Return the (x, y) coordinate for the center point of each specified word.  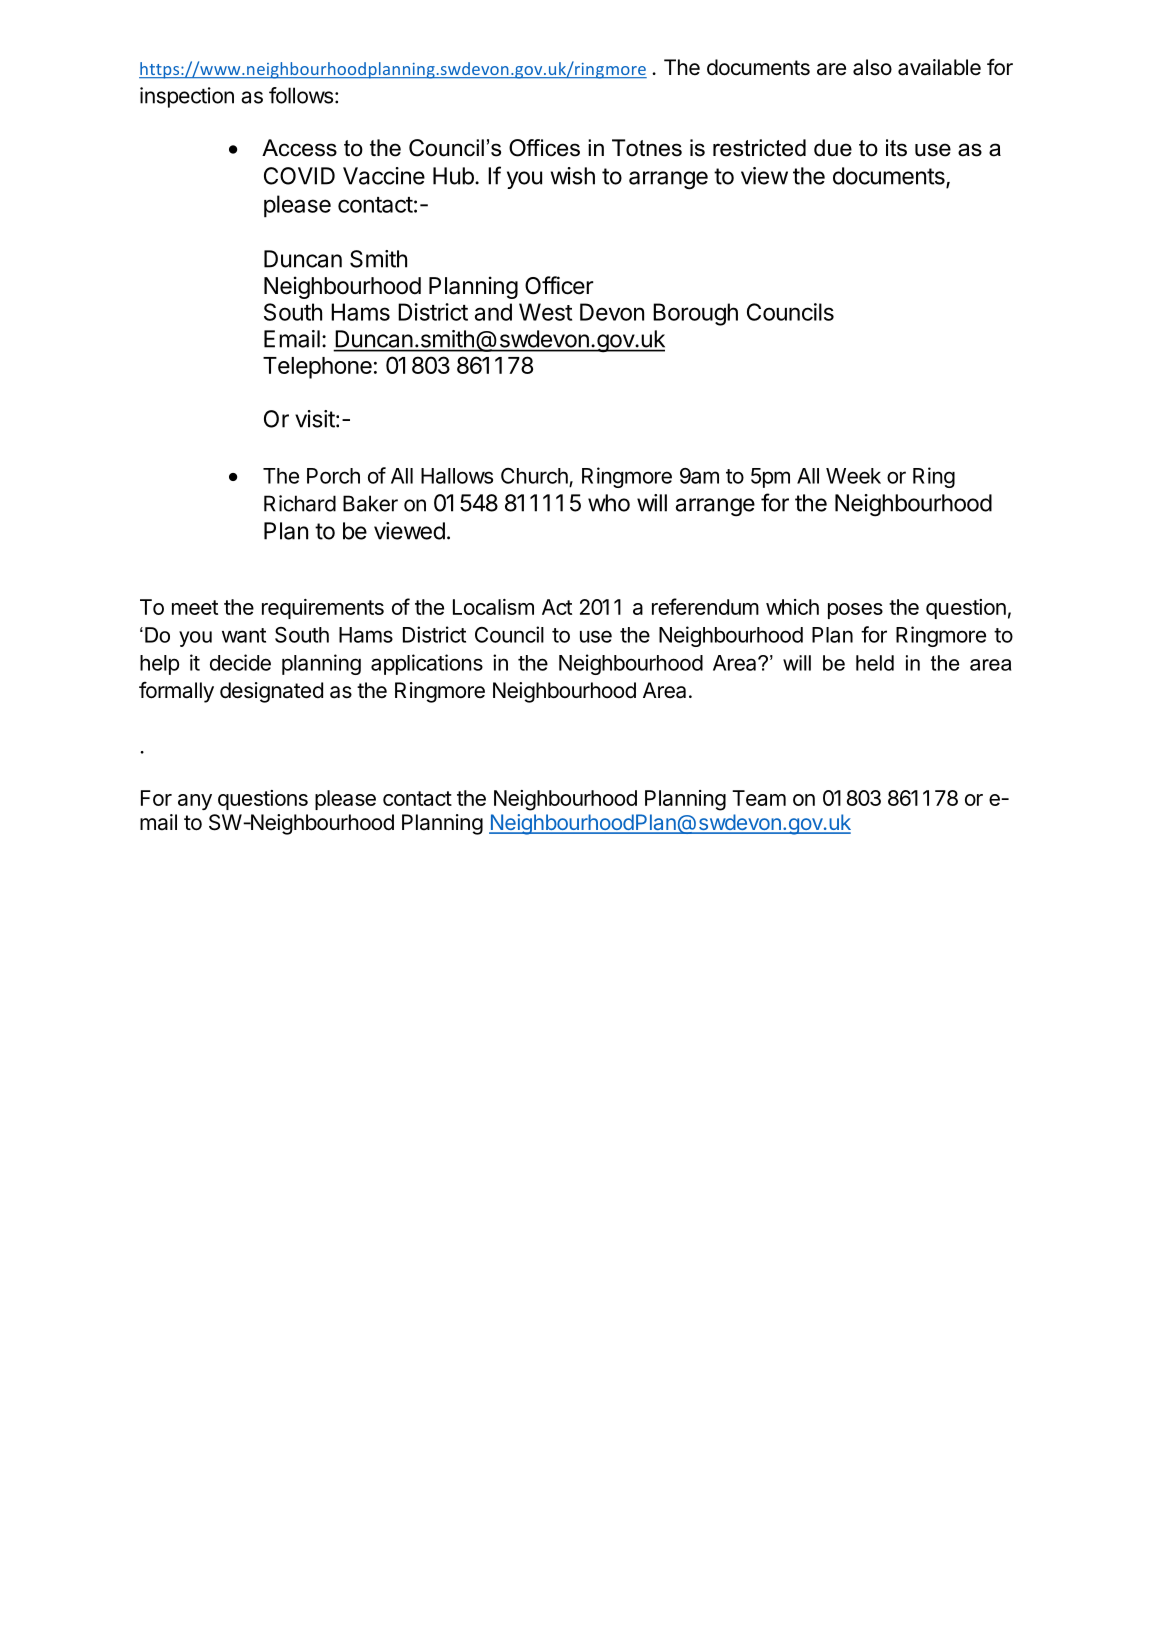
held (875, 663)
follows (301, 95)
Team (759, 798)
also (872, 67)
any (195, 802)
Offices (544, 148)
